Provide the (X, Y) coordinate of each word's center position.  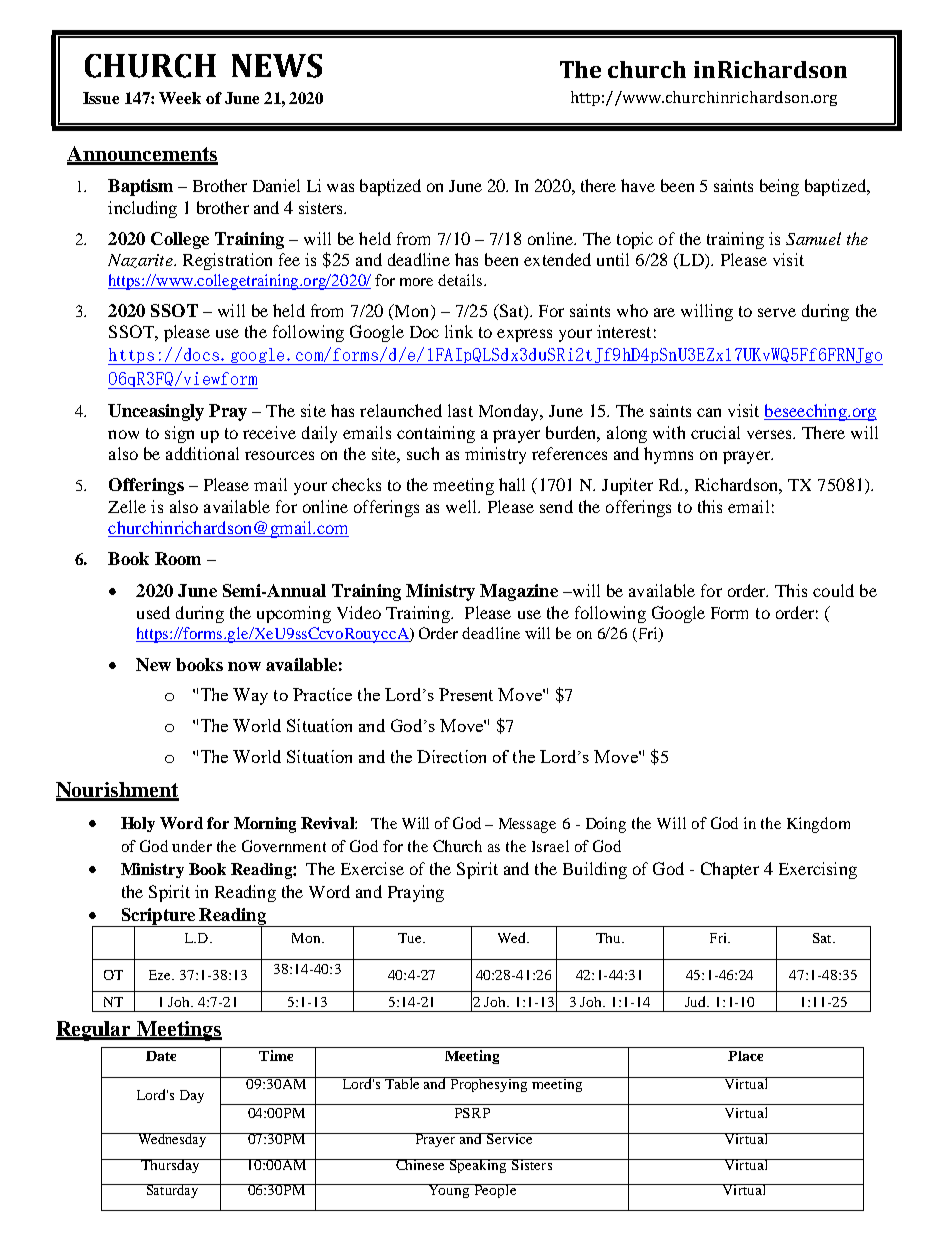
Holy (138, 824)
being (779, 187)
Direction (451, 756)
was (340, 187)
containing (436, 434)
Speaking (478, 1166)
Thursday (170, 1166)
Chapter (730, 870)
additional (202, 453)
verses (770, 434)
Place (745, 1056)
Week (180, 98)
